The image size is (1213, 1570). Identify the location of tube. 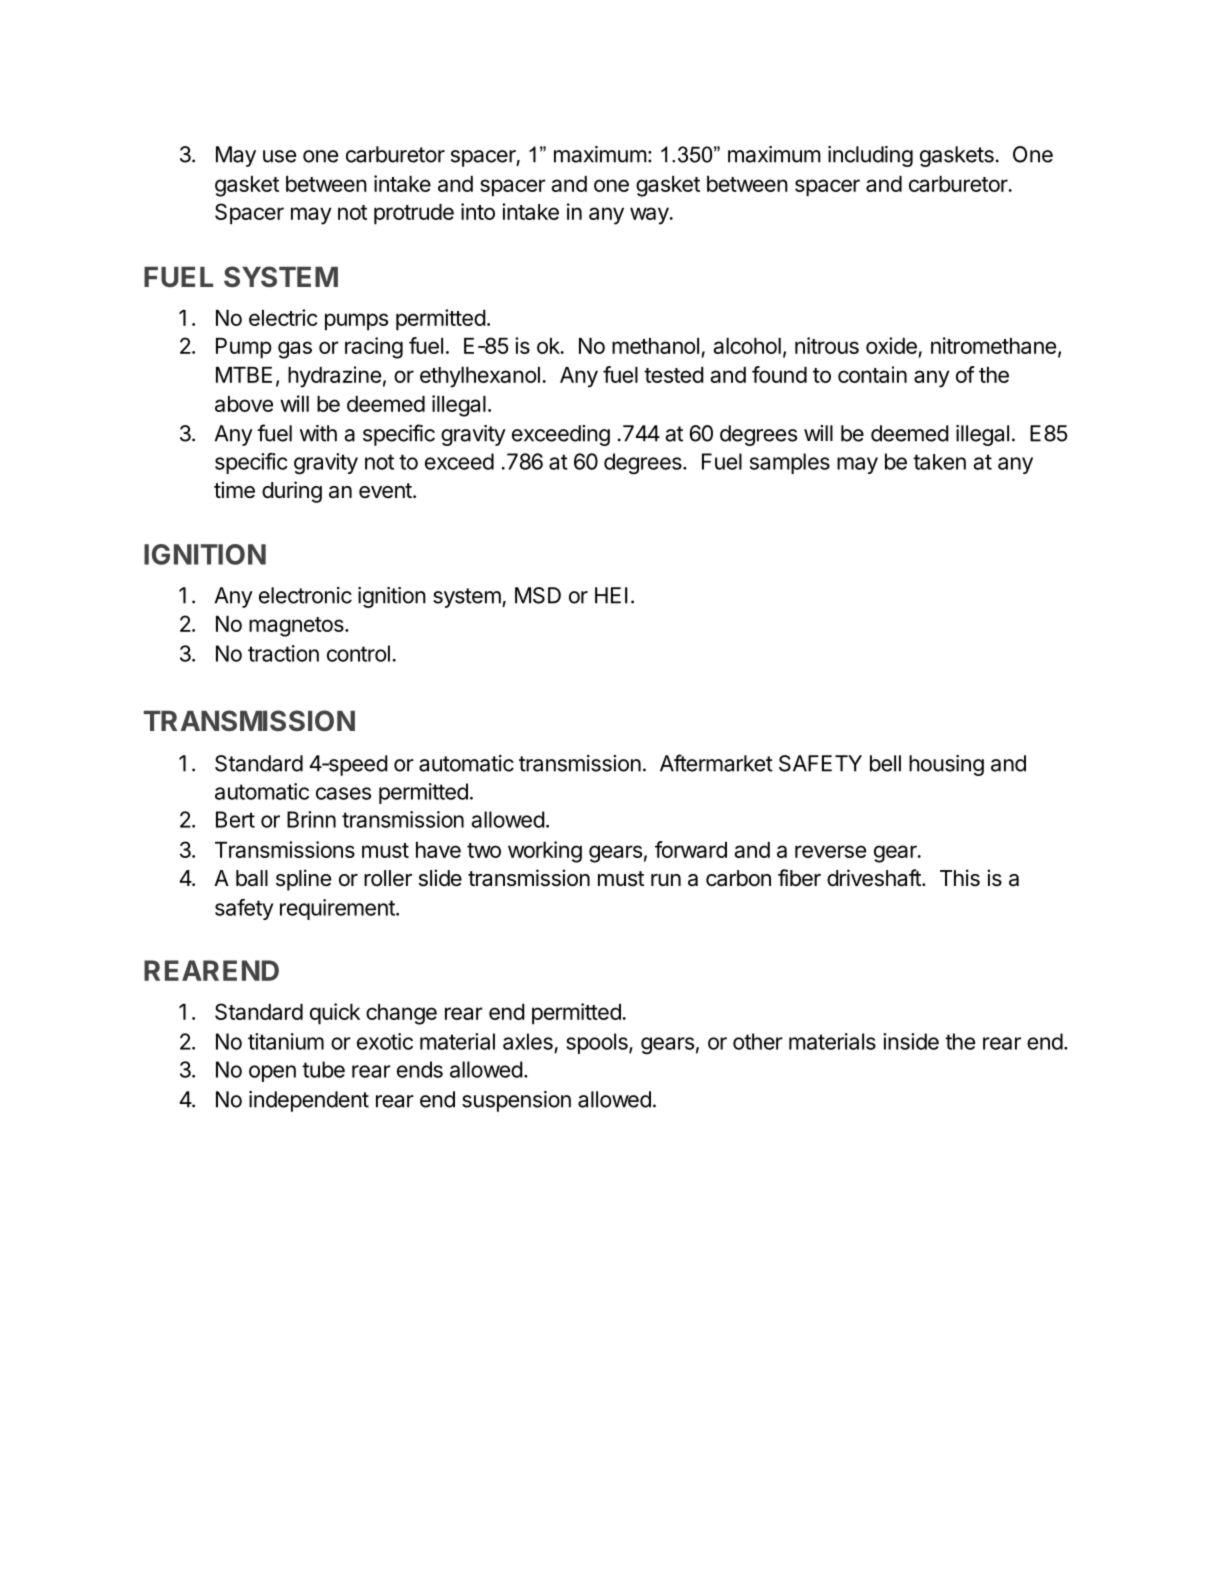
(323, 1069).
